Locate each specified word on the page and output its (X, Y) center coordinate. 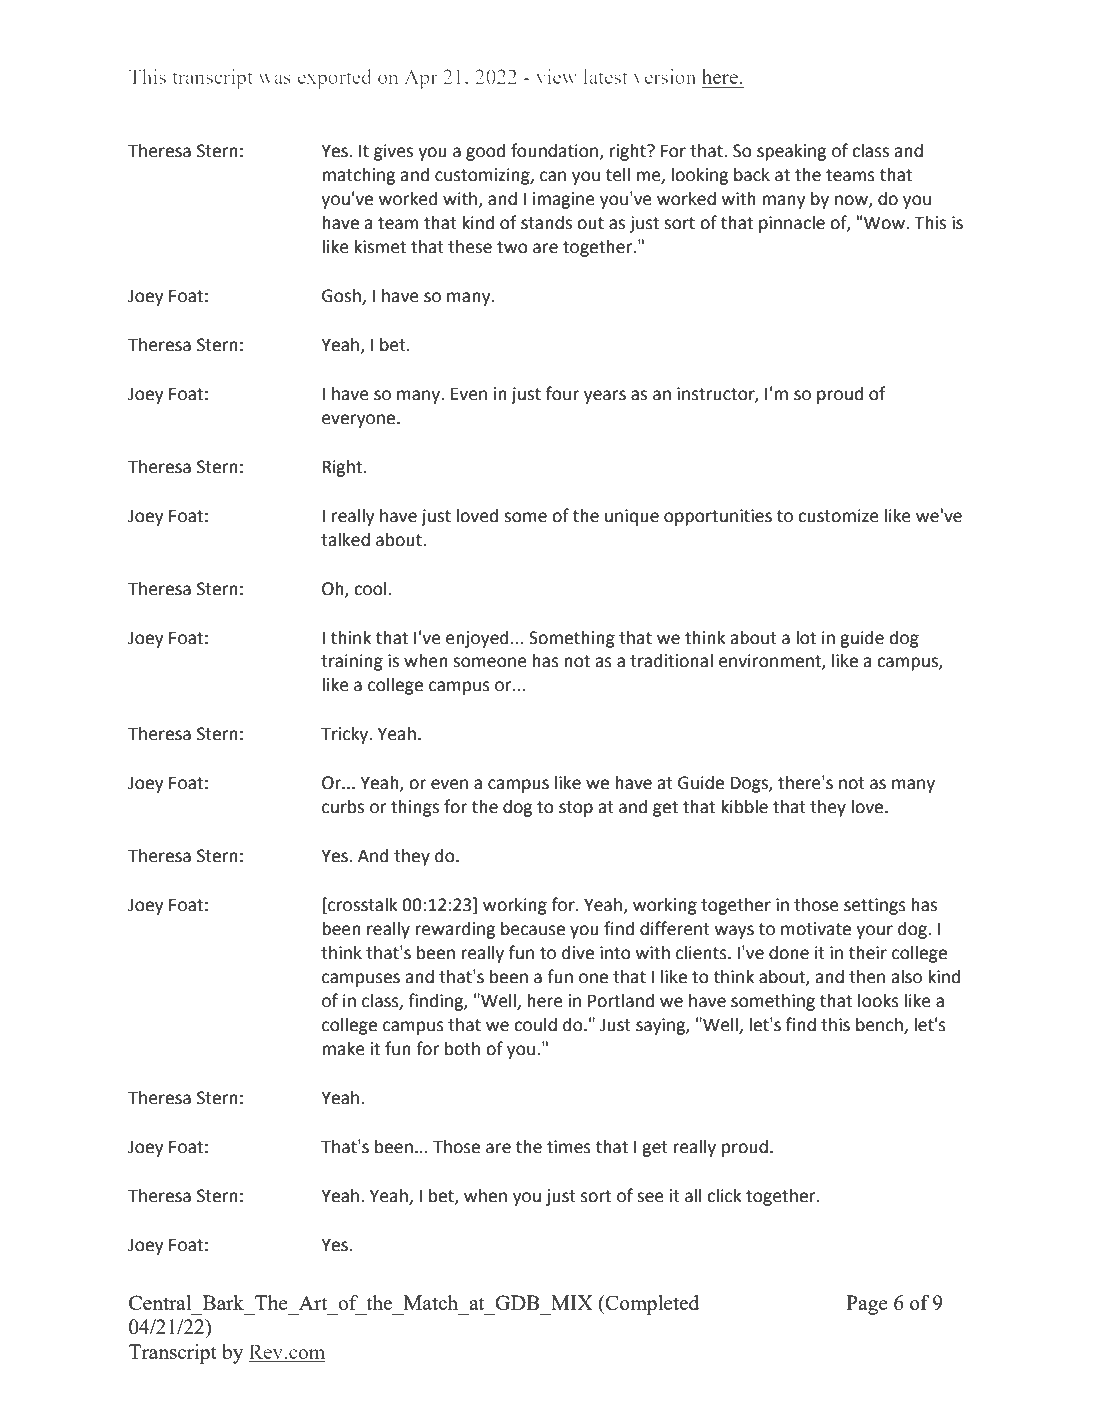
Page (867, 1305)
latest (605, 76)
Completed (651, 1305)
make (343, 1049)
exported (334, 79)
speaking (791, 152)
